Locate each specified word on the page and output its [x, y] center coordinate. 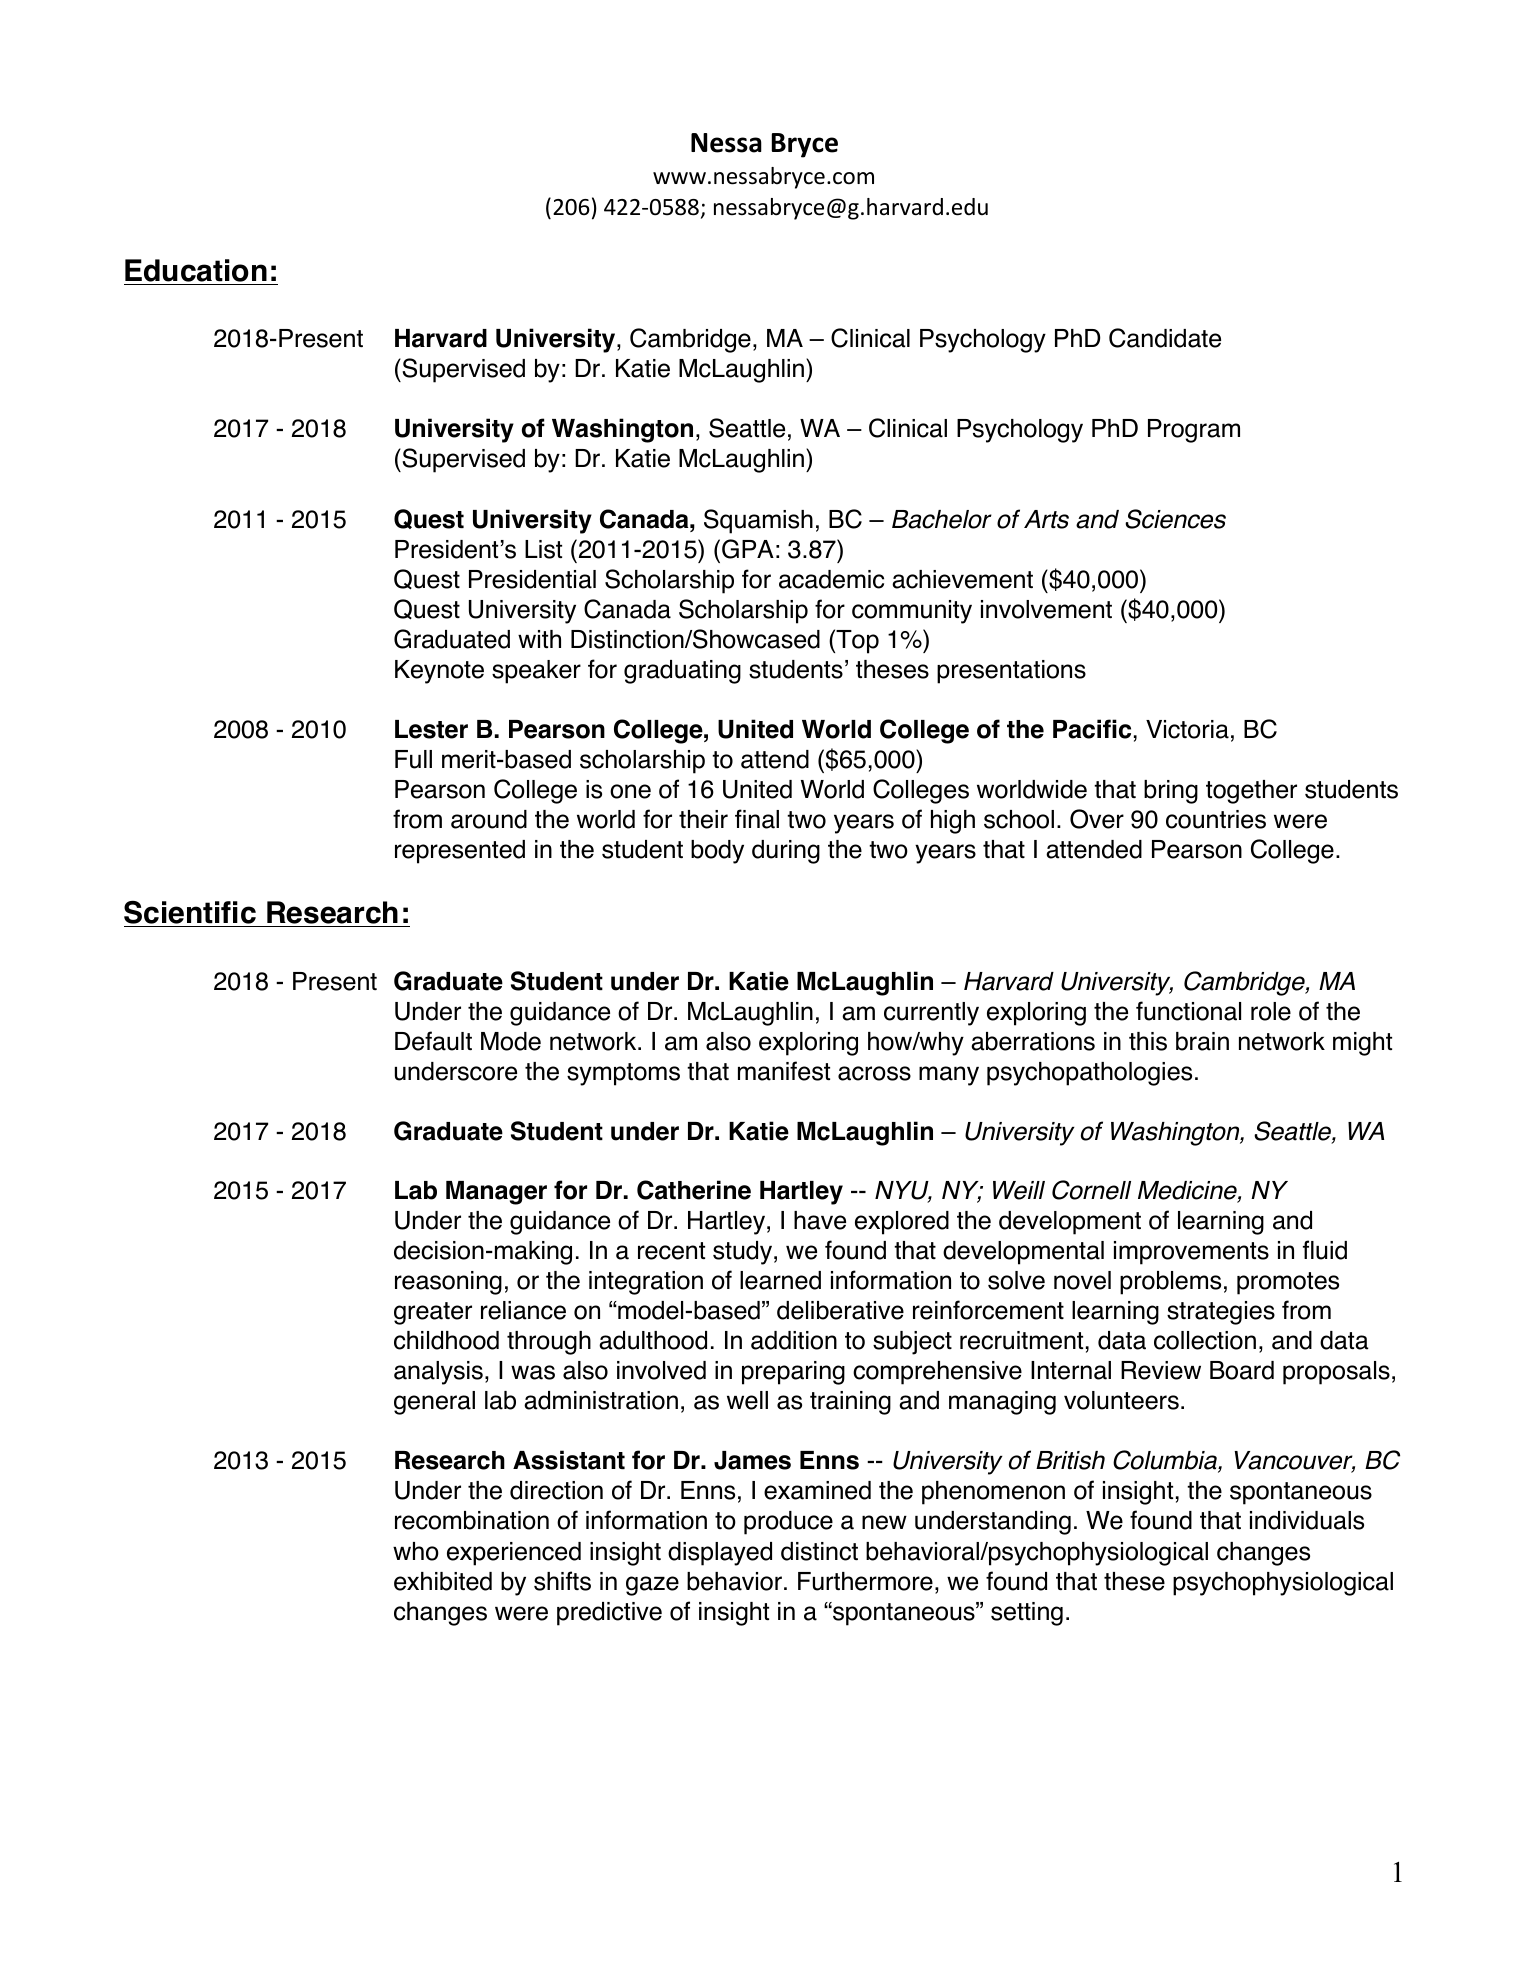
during [786, 852]
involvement [1046, 609]
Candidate [1165, 338]
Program [1194, 431]
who [416, 1551]
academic [831, 579]
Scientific [191, 914]
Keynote [439, 672]
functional [1188, 1011]
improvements [1191, 1253]
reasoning [448, 1283]
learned [780, 1280]
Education [196, 270]
